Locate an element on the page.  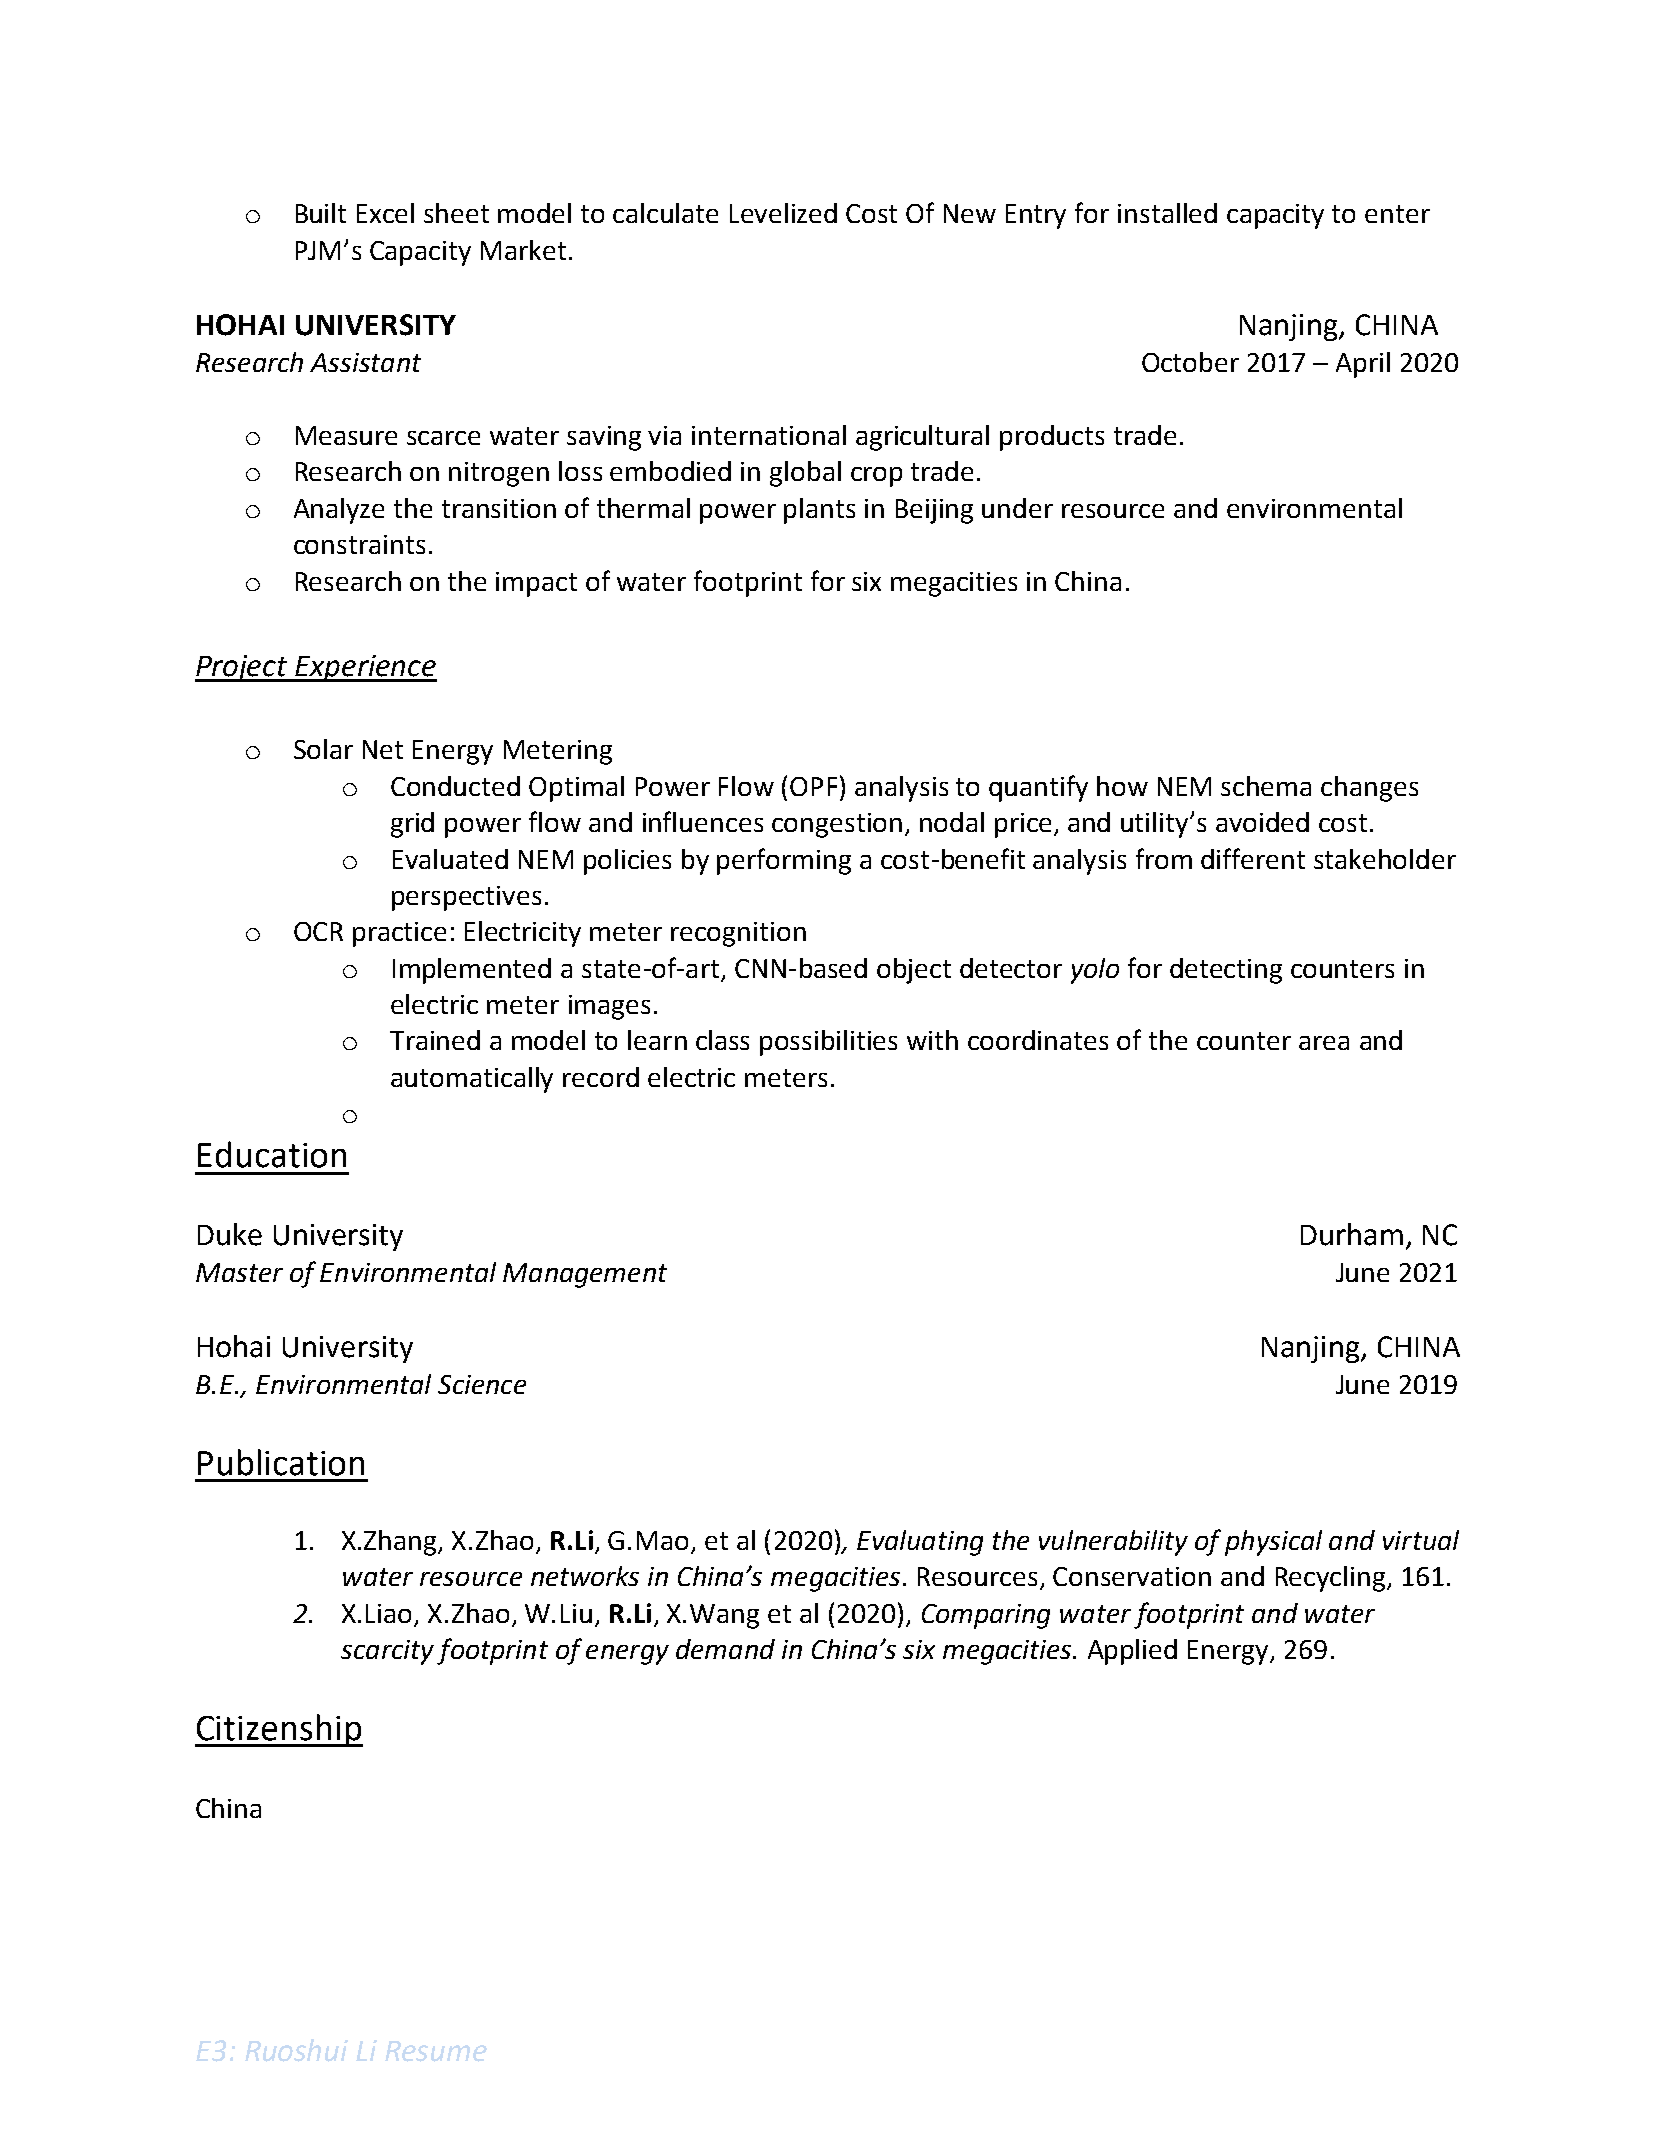
object is located at coordinates (914, 971).
